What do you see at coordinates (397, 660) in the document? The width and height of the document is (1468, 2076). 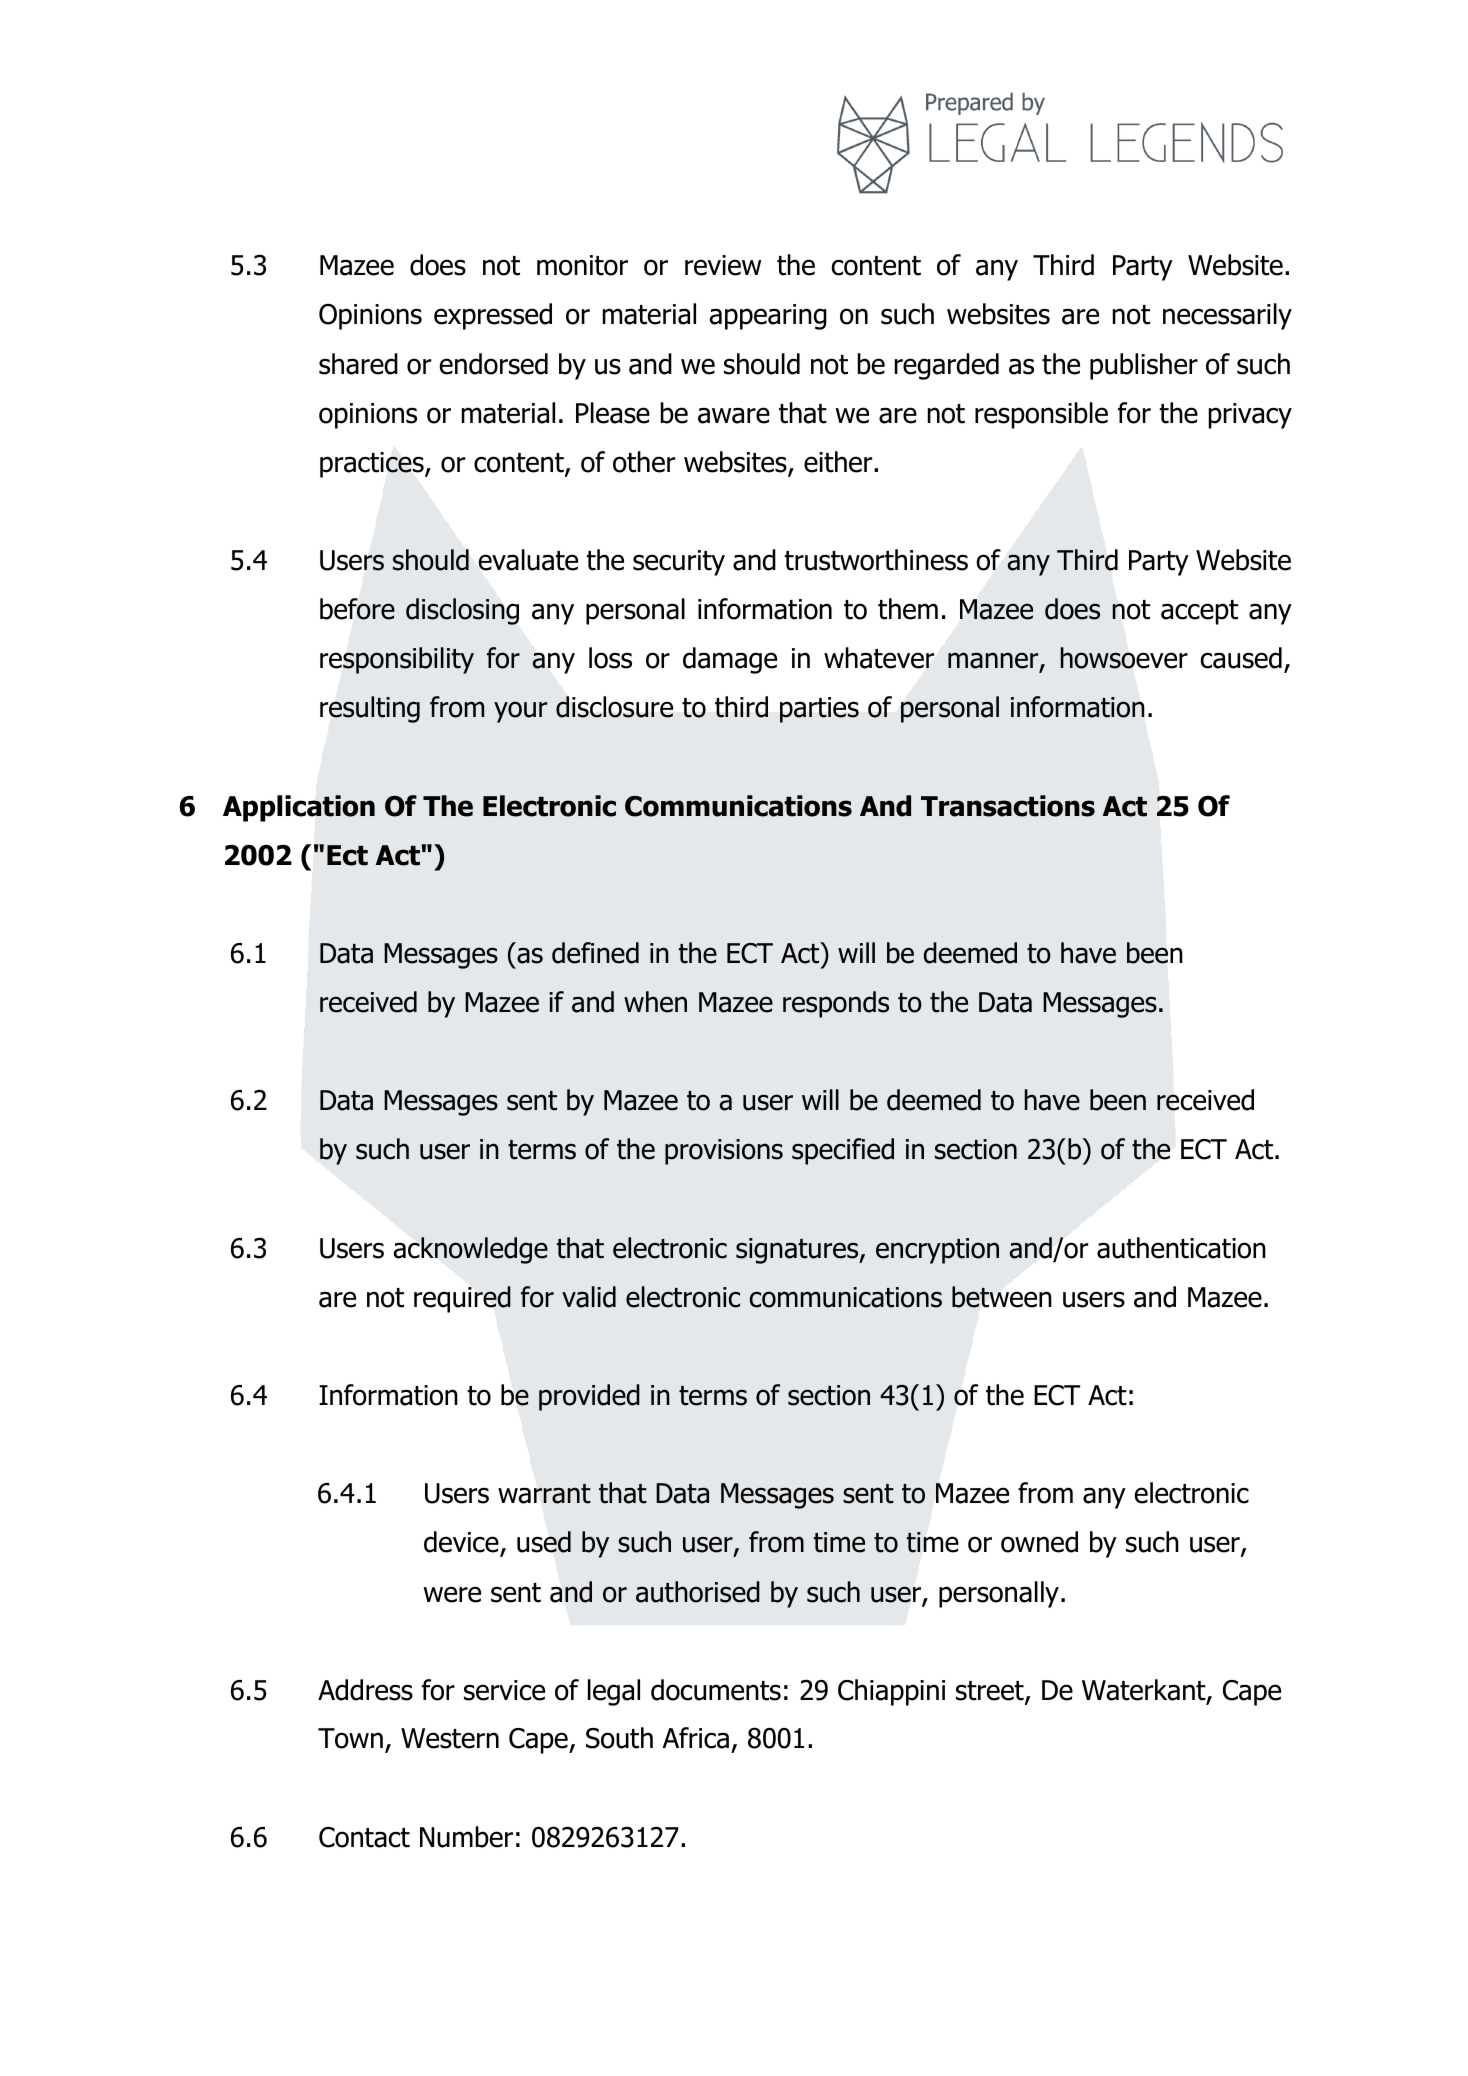 I see `responsibility` at bounding box center [397, 660].
